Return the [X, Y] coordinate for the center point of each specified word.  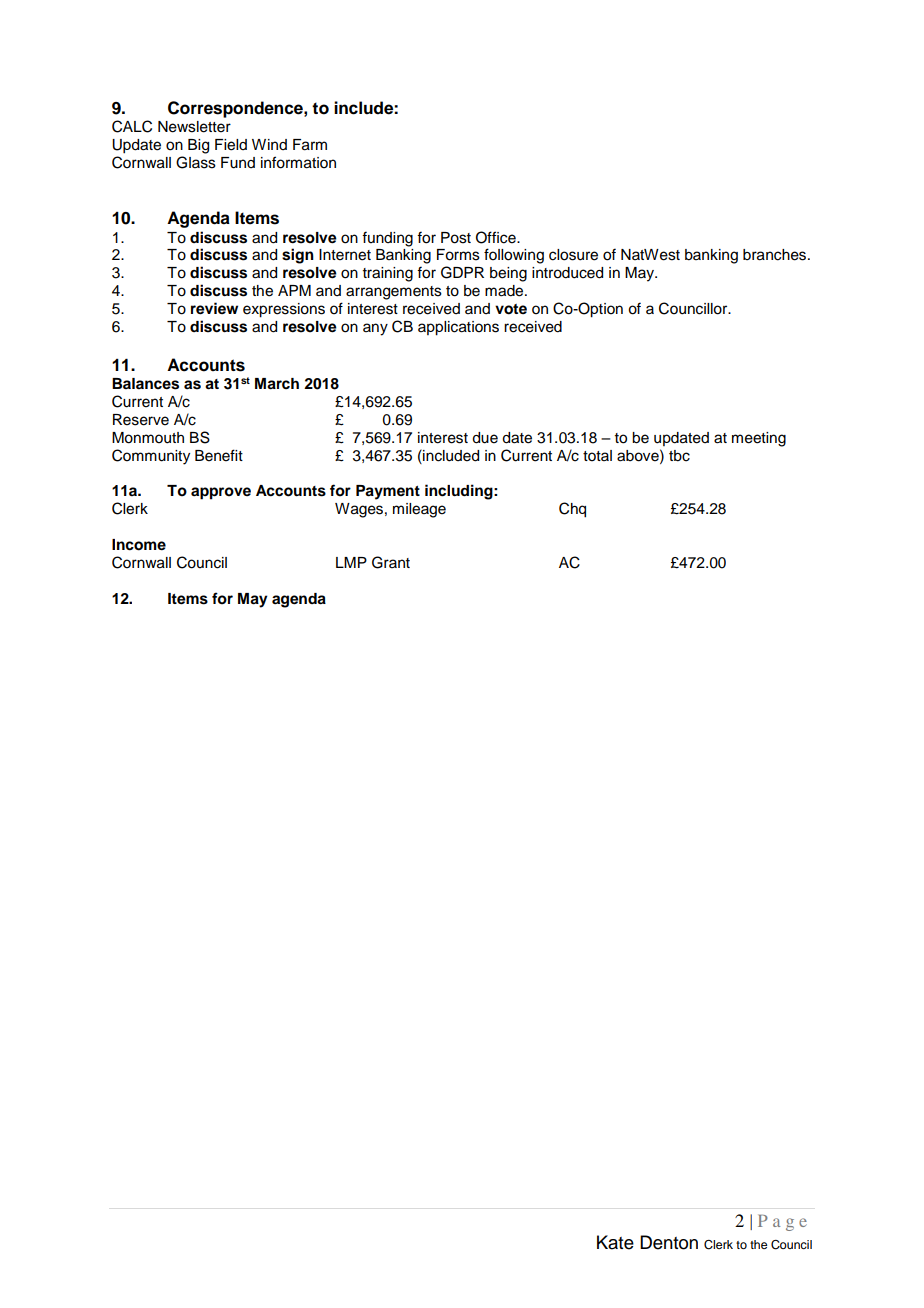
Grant [391, 562]
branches [776, 255]
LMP [351, 562]
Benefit [219, 455]
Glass [196, 162]
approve [221, 493]
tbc [679, 456]
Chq [572, 510]
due [485, 438]
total [597, 456]
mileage [419, 510]
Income [139, 545]
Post [456, 238]
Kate [615, 1242]
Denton [669, 1242]
